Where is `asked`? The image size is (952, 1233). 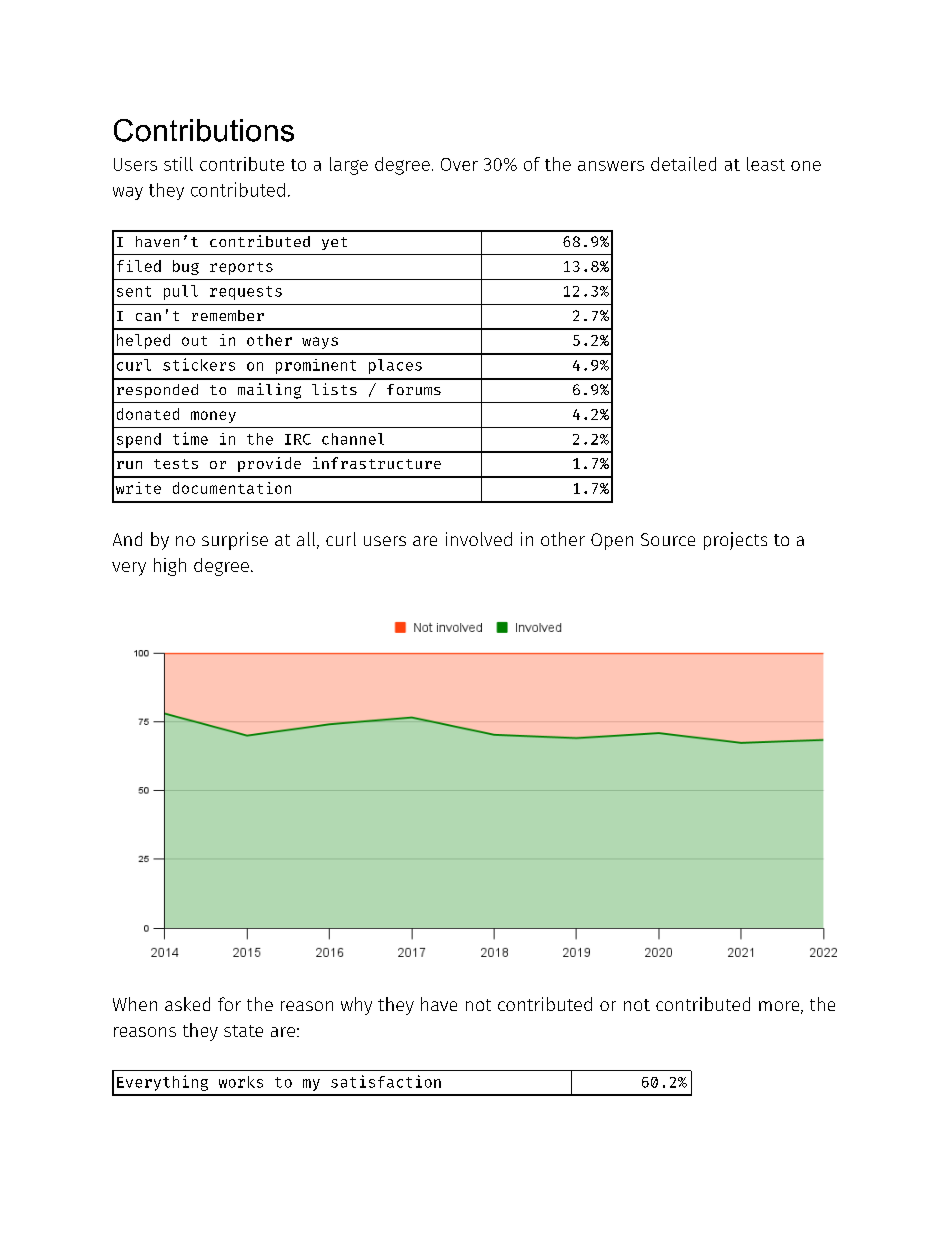
asked is located at coordinates (187, 1004).
